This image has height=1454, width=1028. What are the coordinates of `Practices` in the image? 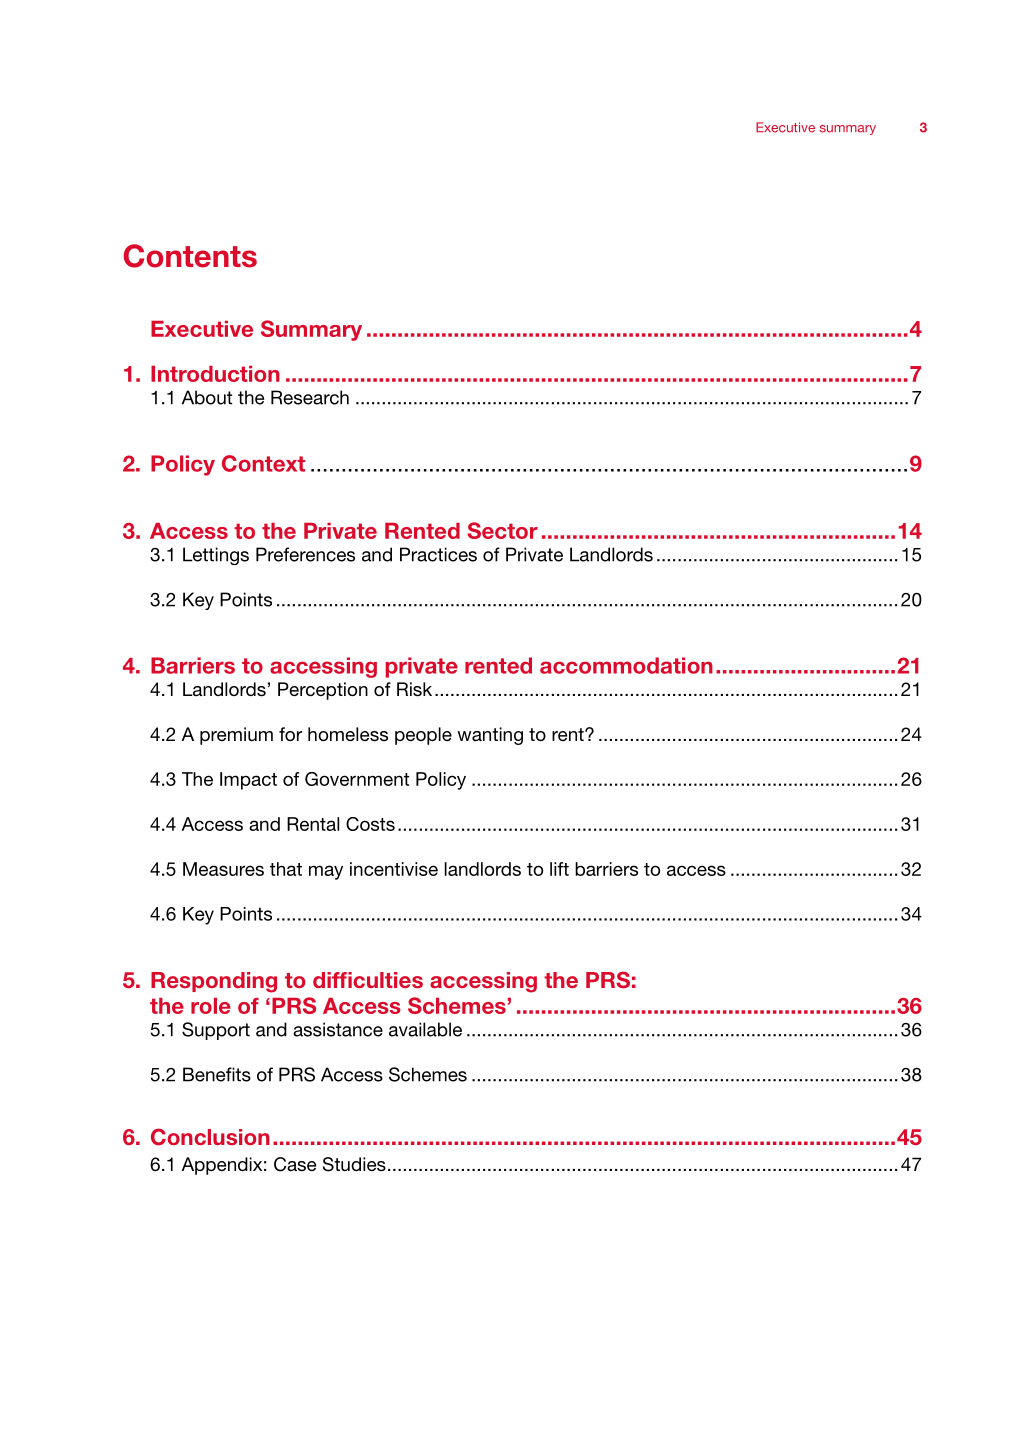 It's located at (438, 554).
